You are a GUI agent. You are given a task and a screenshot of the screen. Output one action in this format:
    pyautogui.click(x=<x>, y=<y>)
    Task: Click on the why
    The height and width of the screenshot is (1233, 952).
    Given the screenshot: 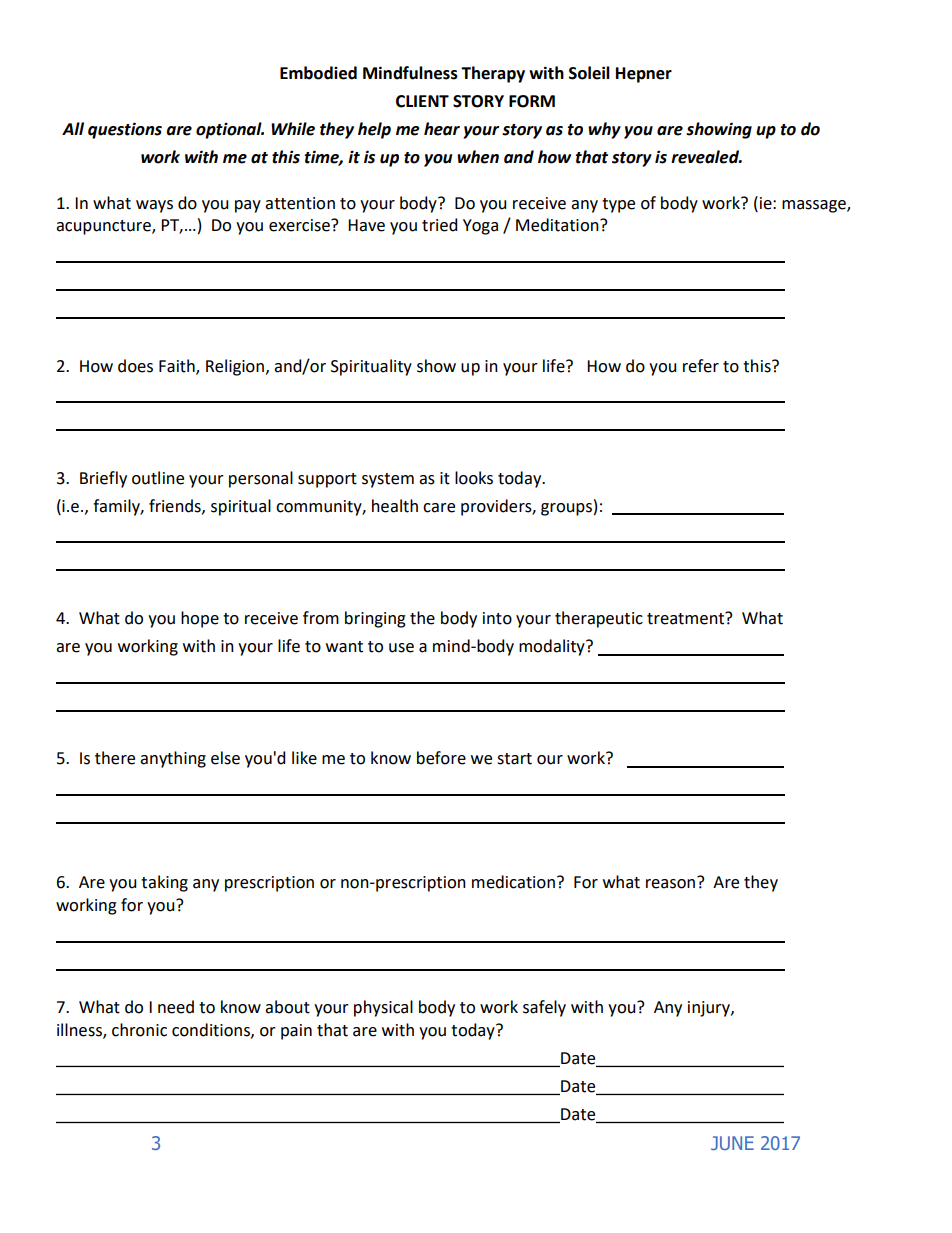 What is the action you would take?
    pyautogui.click(x=604, y=130)
